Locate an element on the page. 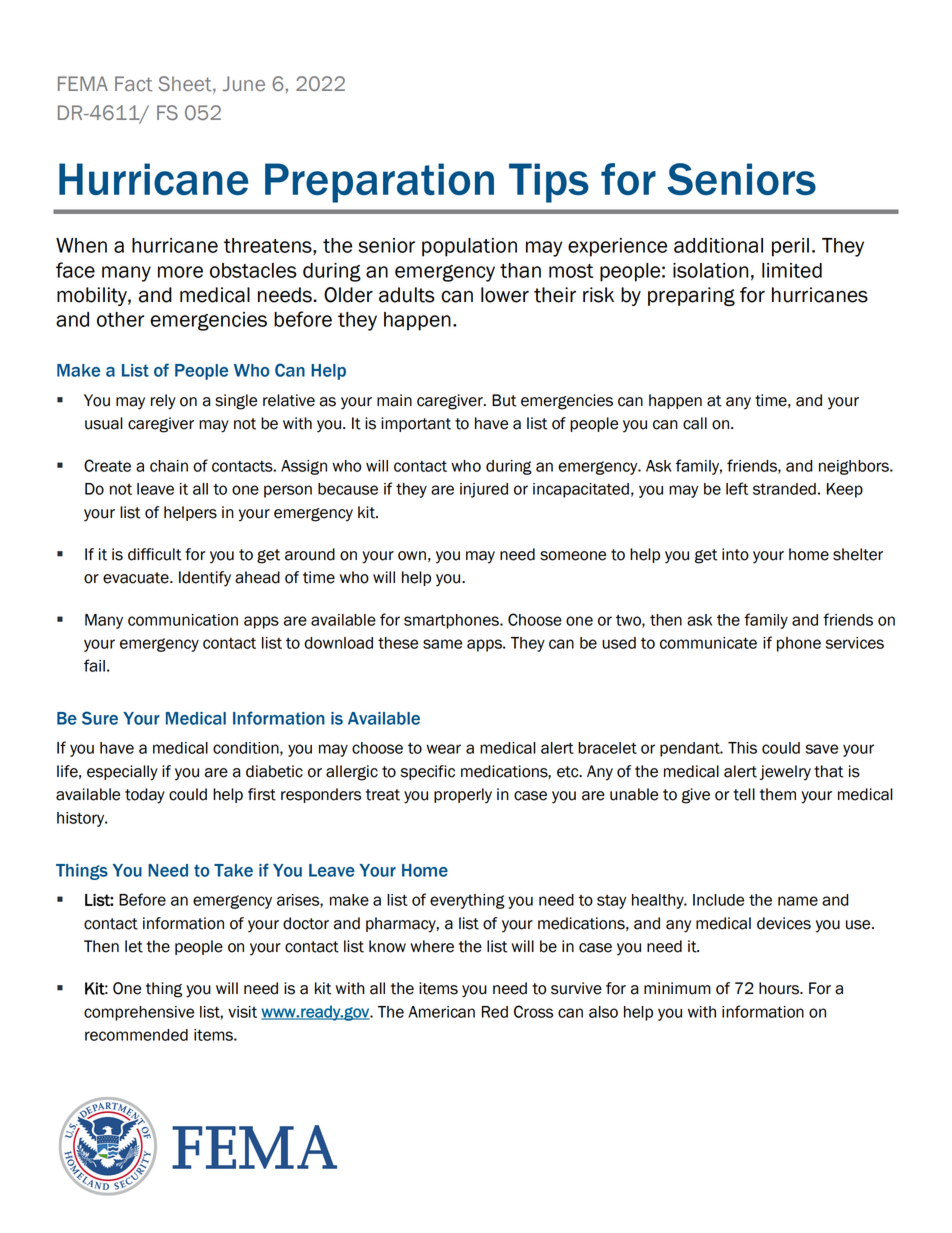 This page has width=952, height=1233. comprehensive is located at coordinates (139, 1013).
